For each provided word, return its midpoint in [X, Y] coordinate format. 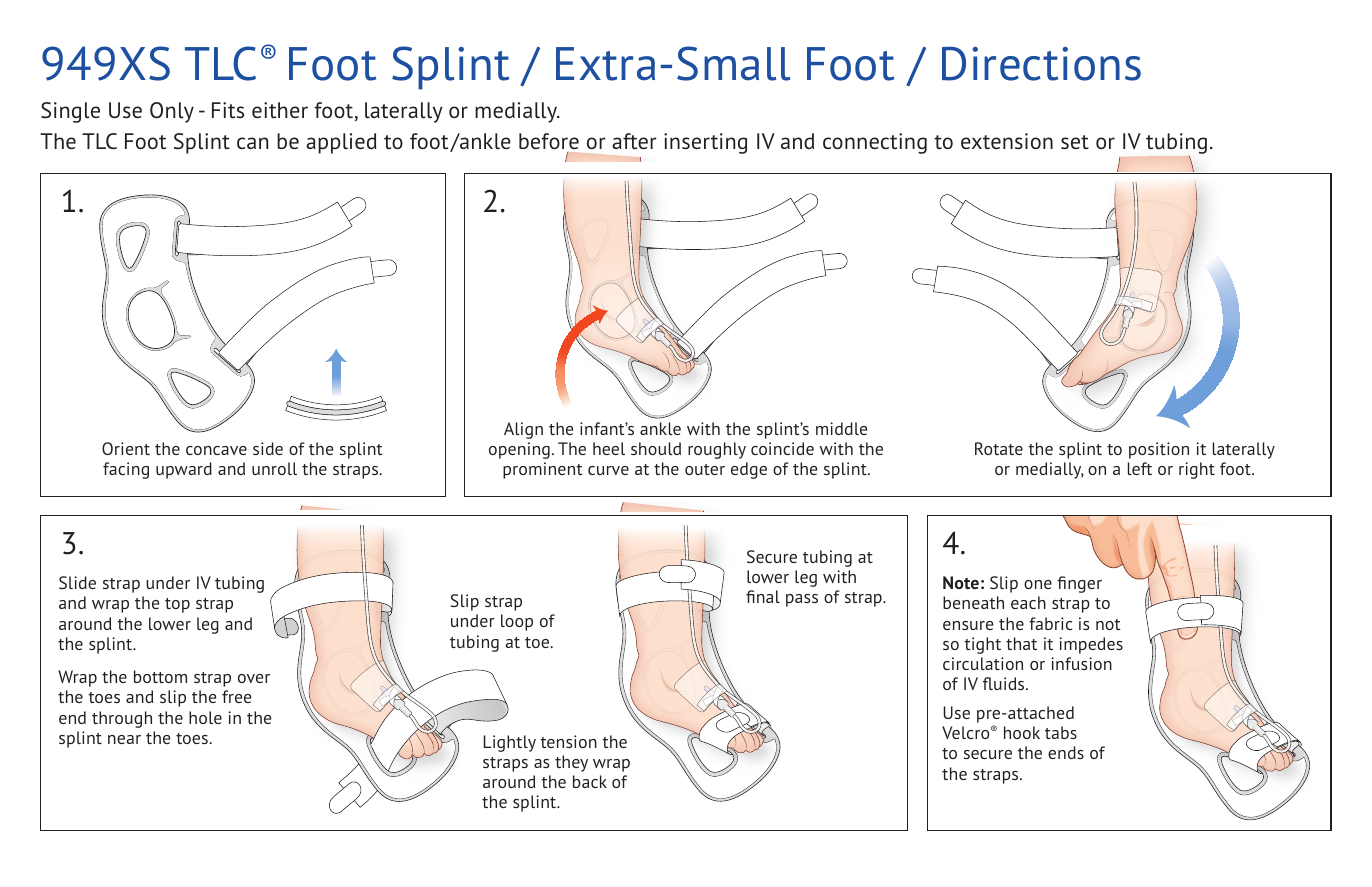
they [571, 763]
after [634, 141]
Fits [228, 110]
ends [1066, 752]
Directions [1041, 63]
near [124, 739]
